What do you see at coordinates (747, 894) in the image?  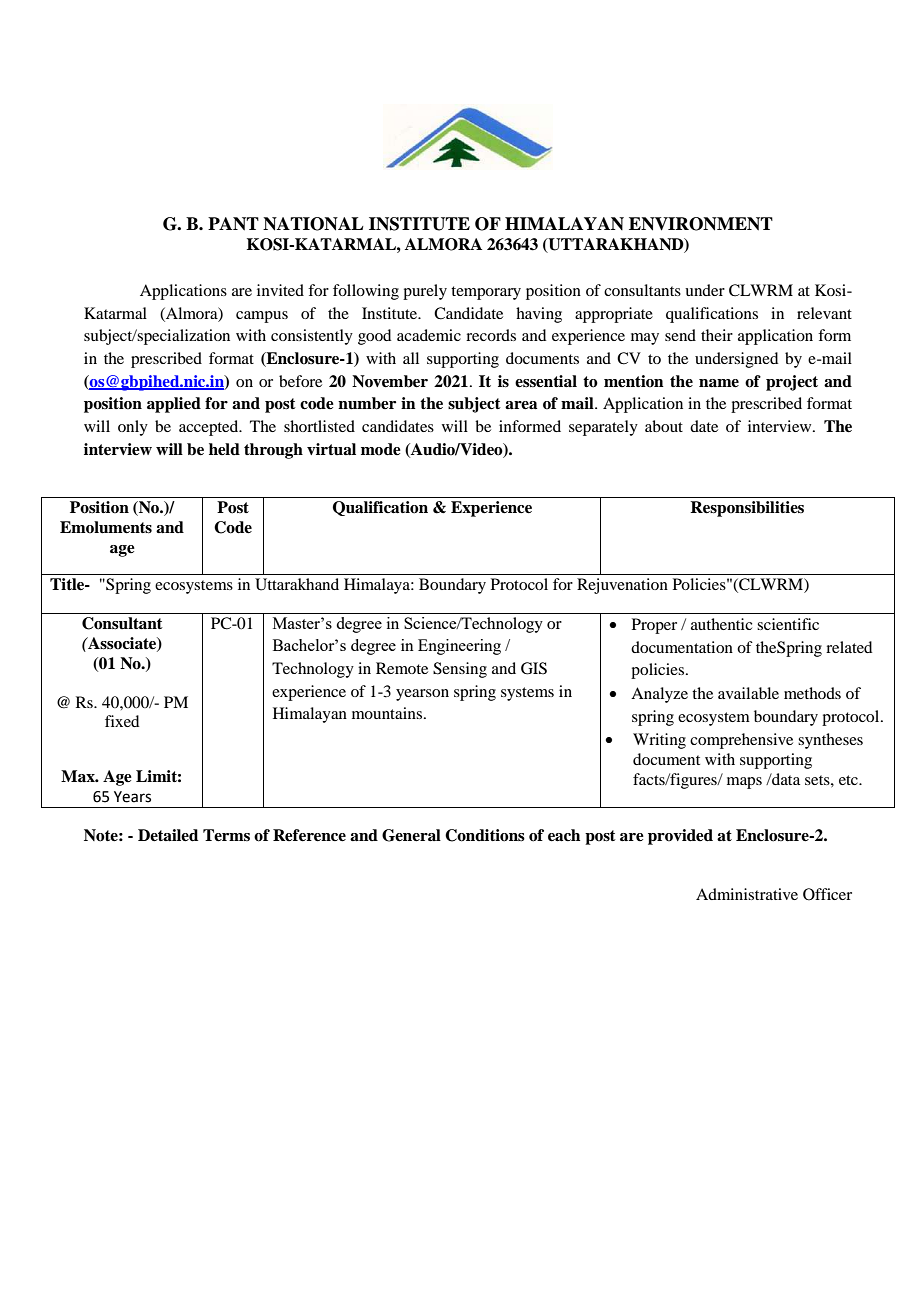 I see `Administrative` at bounding box center [747, 894].
